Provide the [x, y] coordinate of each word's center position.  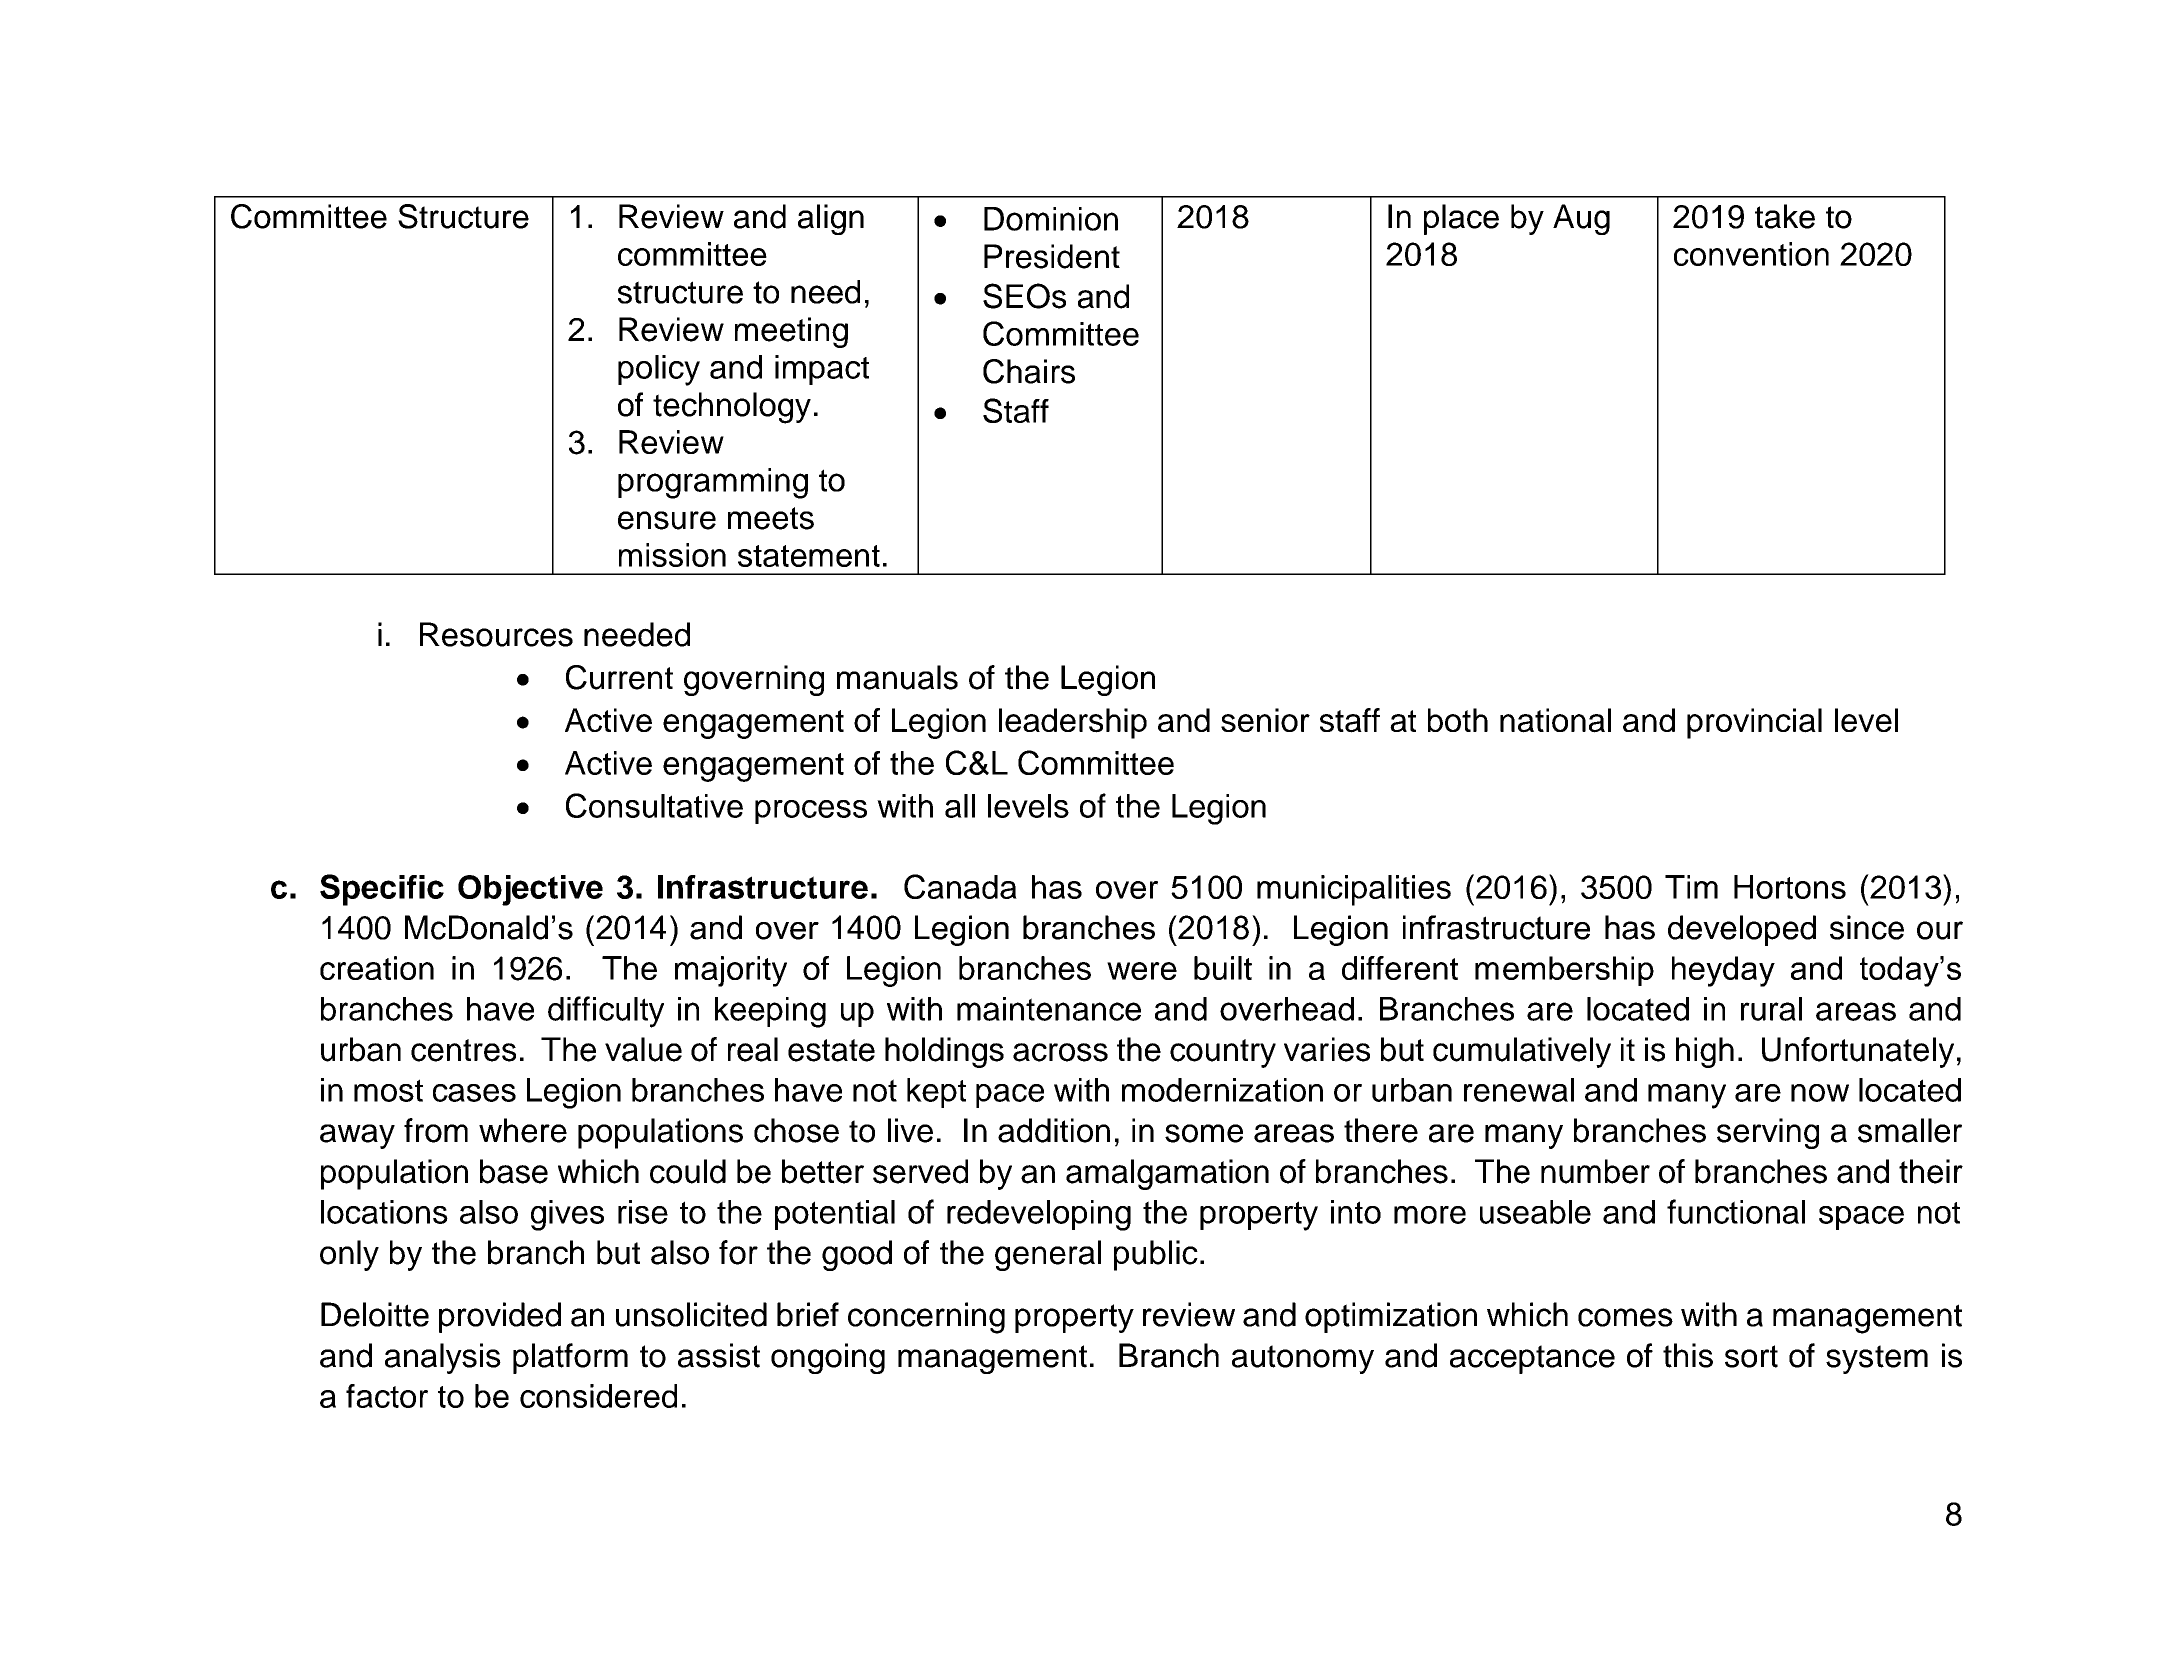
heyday [1723, 971]
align [831, 219]
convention [1751, 254]
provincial [1754, 723]
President [1052, 256]
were [1142, 971]
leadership [1073, 723]
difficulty [606, 1012]
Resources [496, 634]
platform [570, 1358]
